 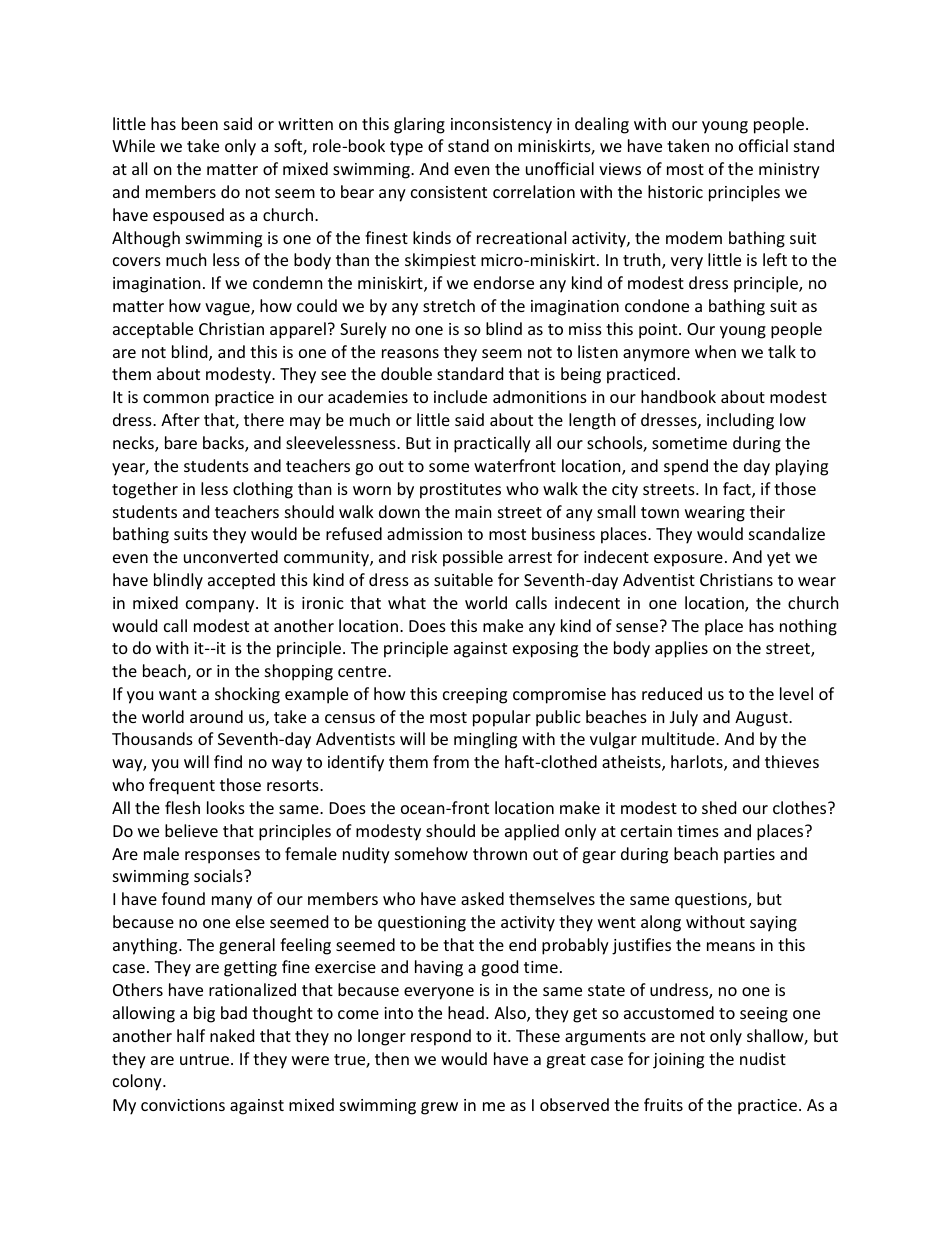 What do you see at coordinates (451, 761) in the document?
I see `from` at bounding box center [451, 761].
